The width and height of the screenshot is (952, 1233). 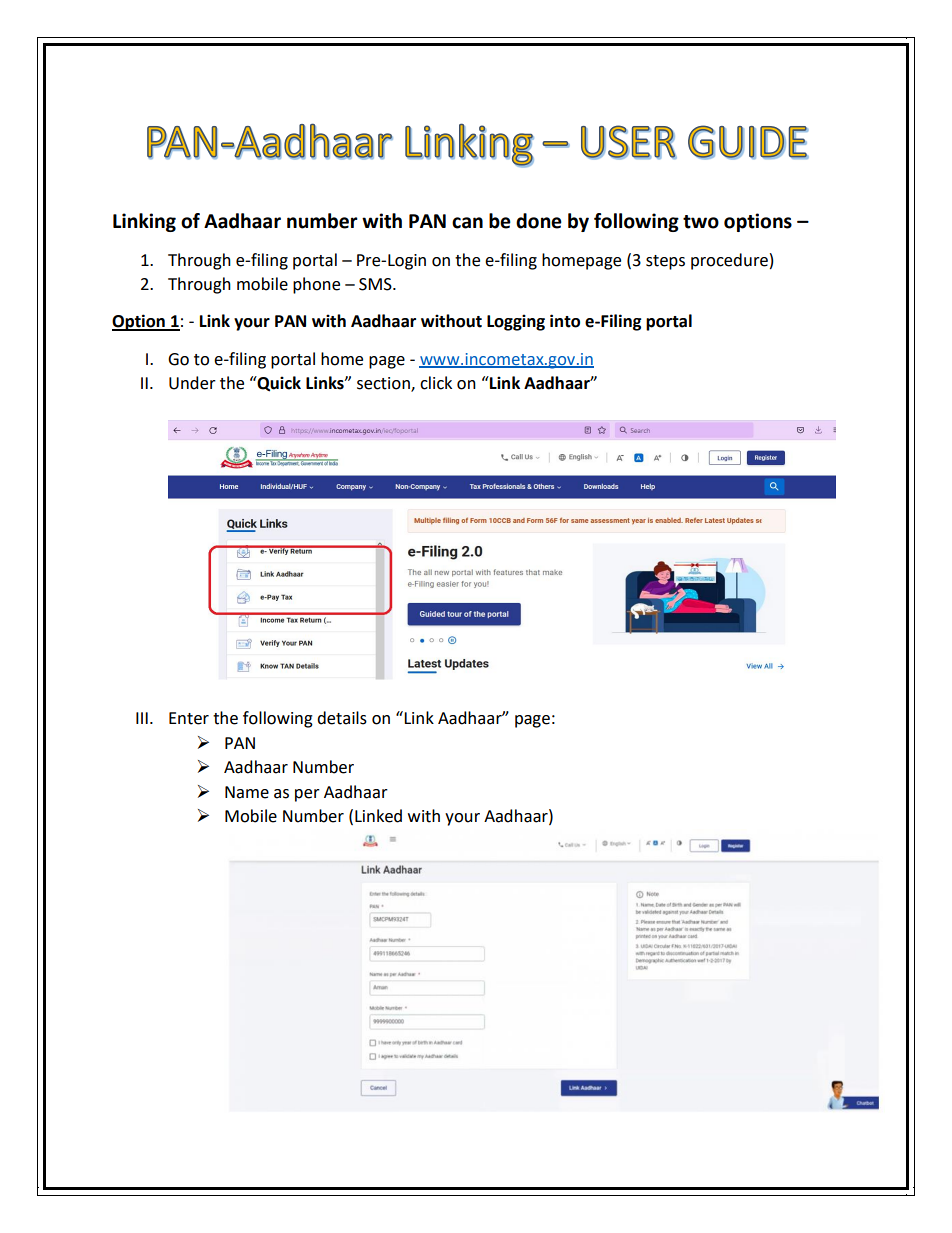 What do you see at coordinates (247, 792) in the screenshot?
I see `Name` at bounding box center [247, 792].
